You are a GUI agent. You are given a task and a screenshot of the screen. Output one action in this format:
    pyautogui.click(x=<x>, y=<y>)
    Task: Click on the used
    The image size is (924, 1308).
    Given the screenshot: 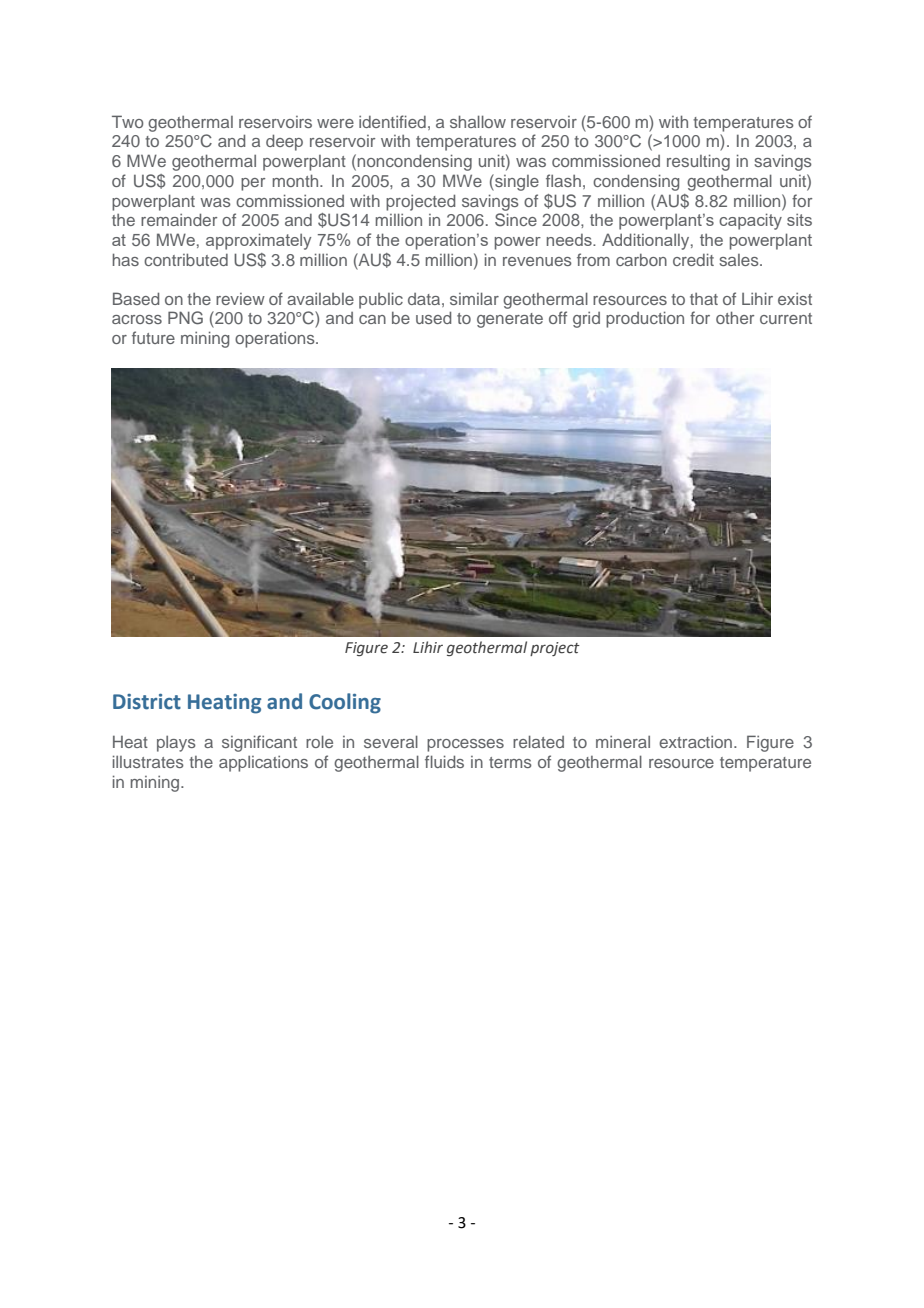 What is the action you would take?
    pyautogui.click(x=433, y=317)
